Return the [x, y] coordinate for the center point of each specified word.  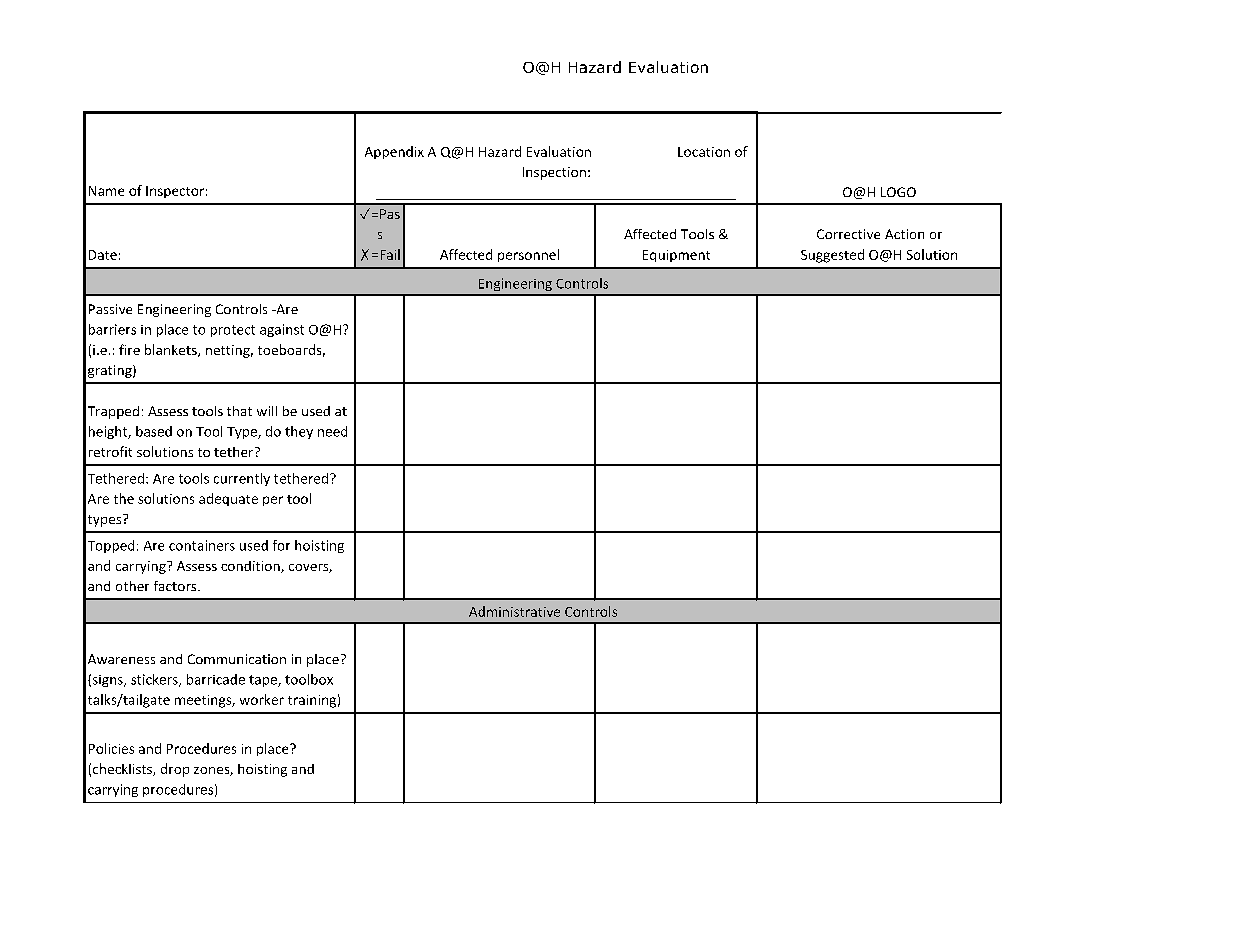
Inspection [554, 173]
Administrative [514, 611]
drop [175, 770]
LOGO [898, 192]
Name [106, 191]
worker [262, 699]
